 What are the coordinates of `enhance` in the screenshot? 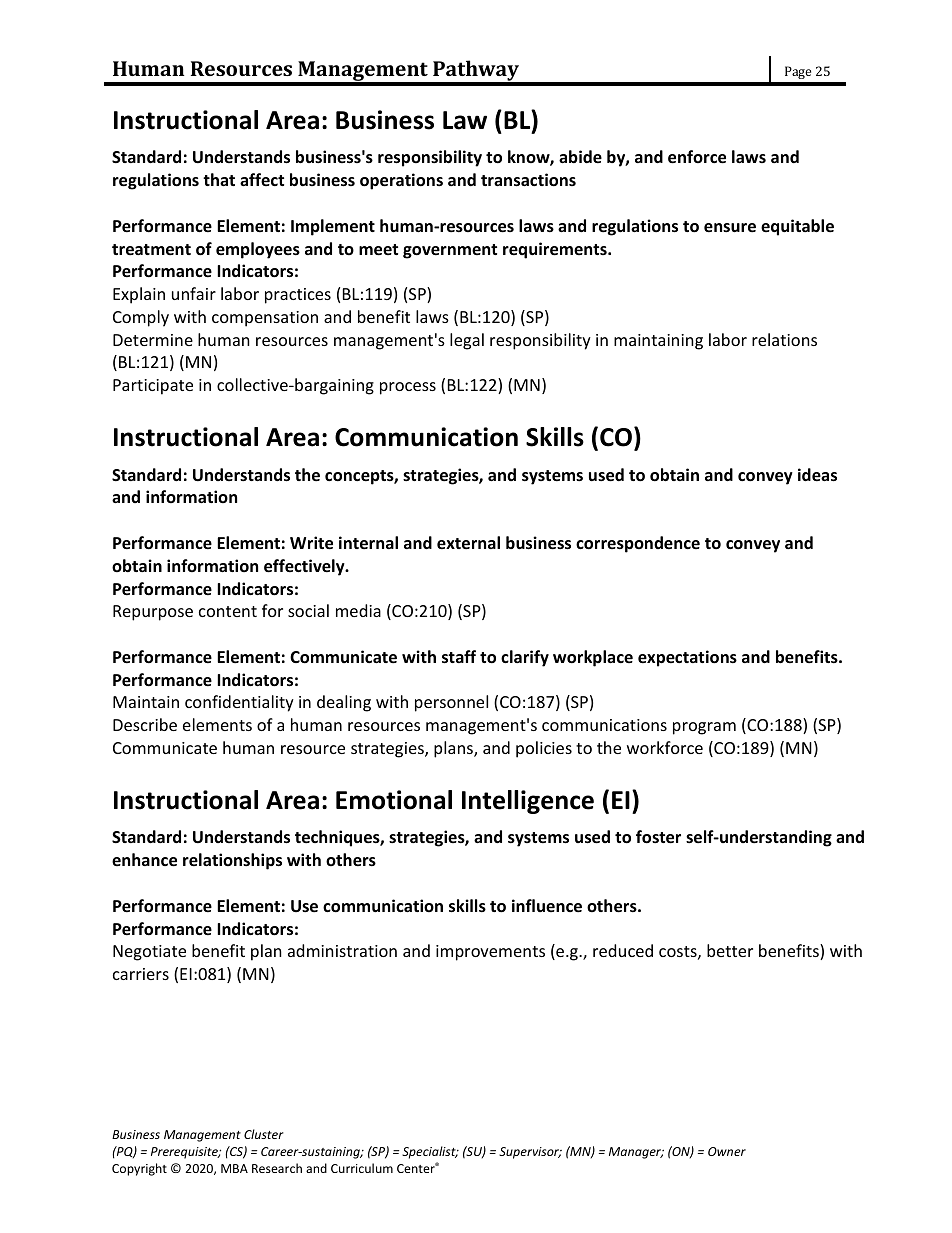 It's located at (144, 860).
